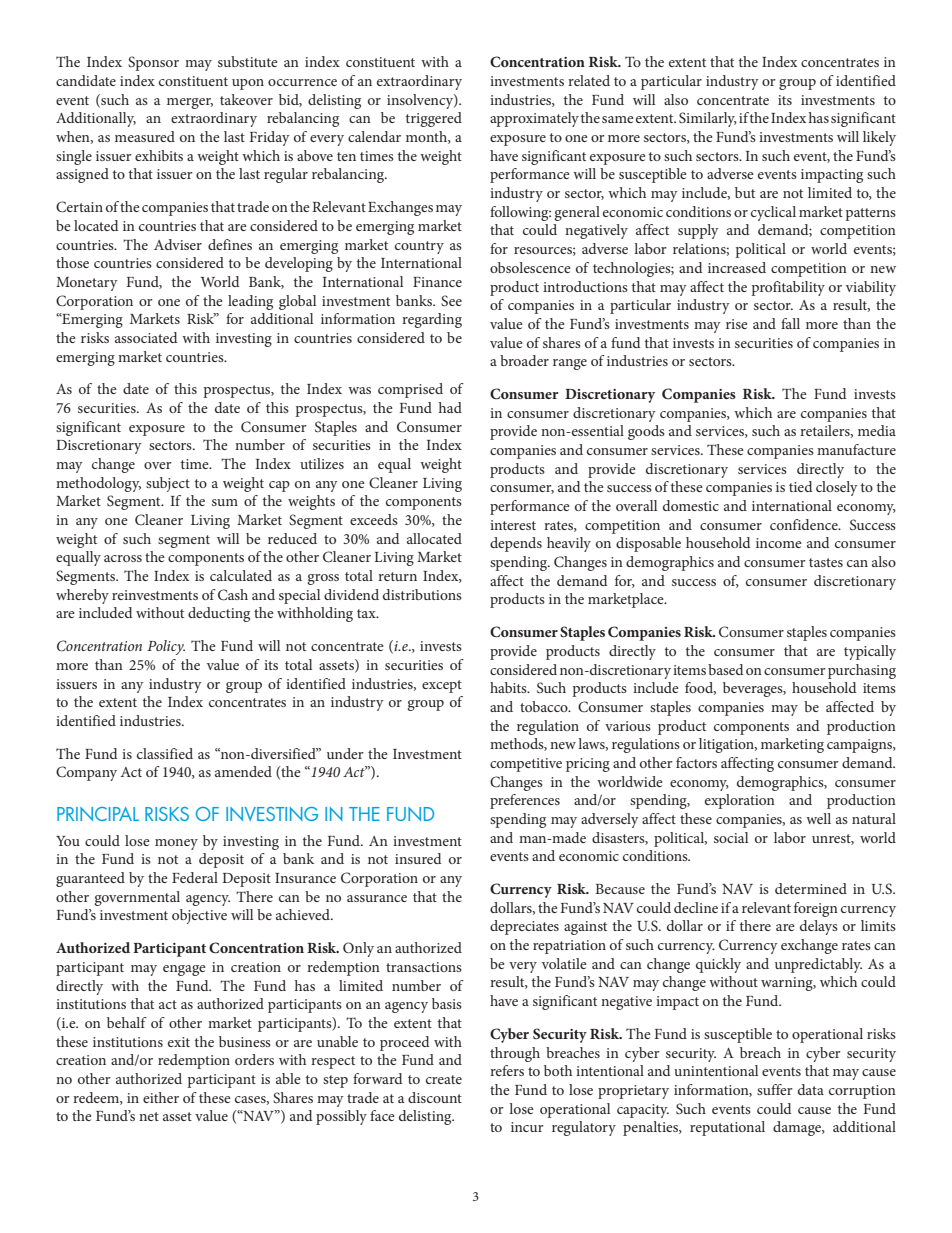  What do you see at coordinates (775, 1089) in the screenshot?
I see `suffer` at bounding box center [775, 1089].
